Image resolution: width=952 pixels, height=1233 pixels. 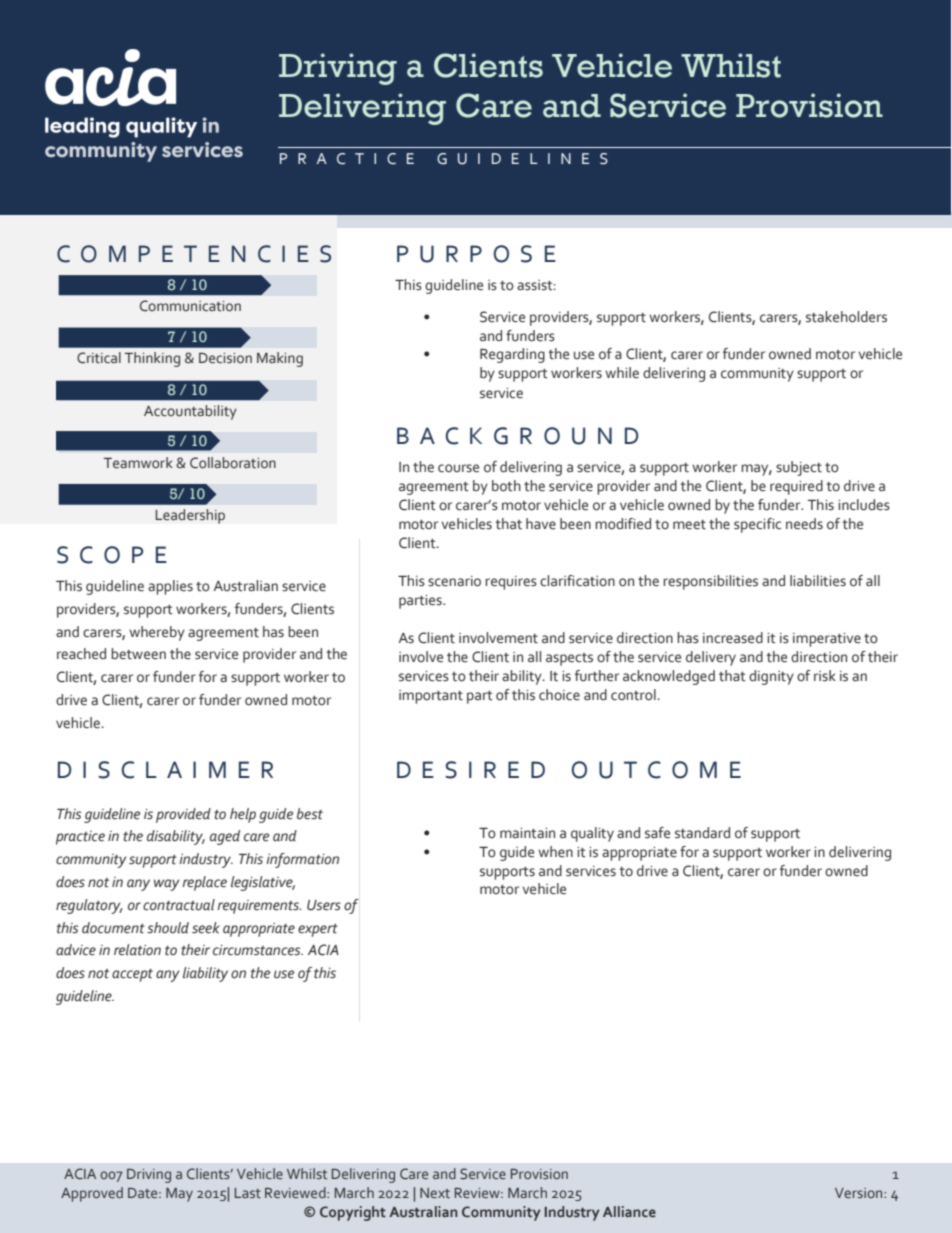 I want to click on Regarding, so click(x=512, y=355).
